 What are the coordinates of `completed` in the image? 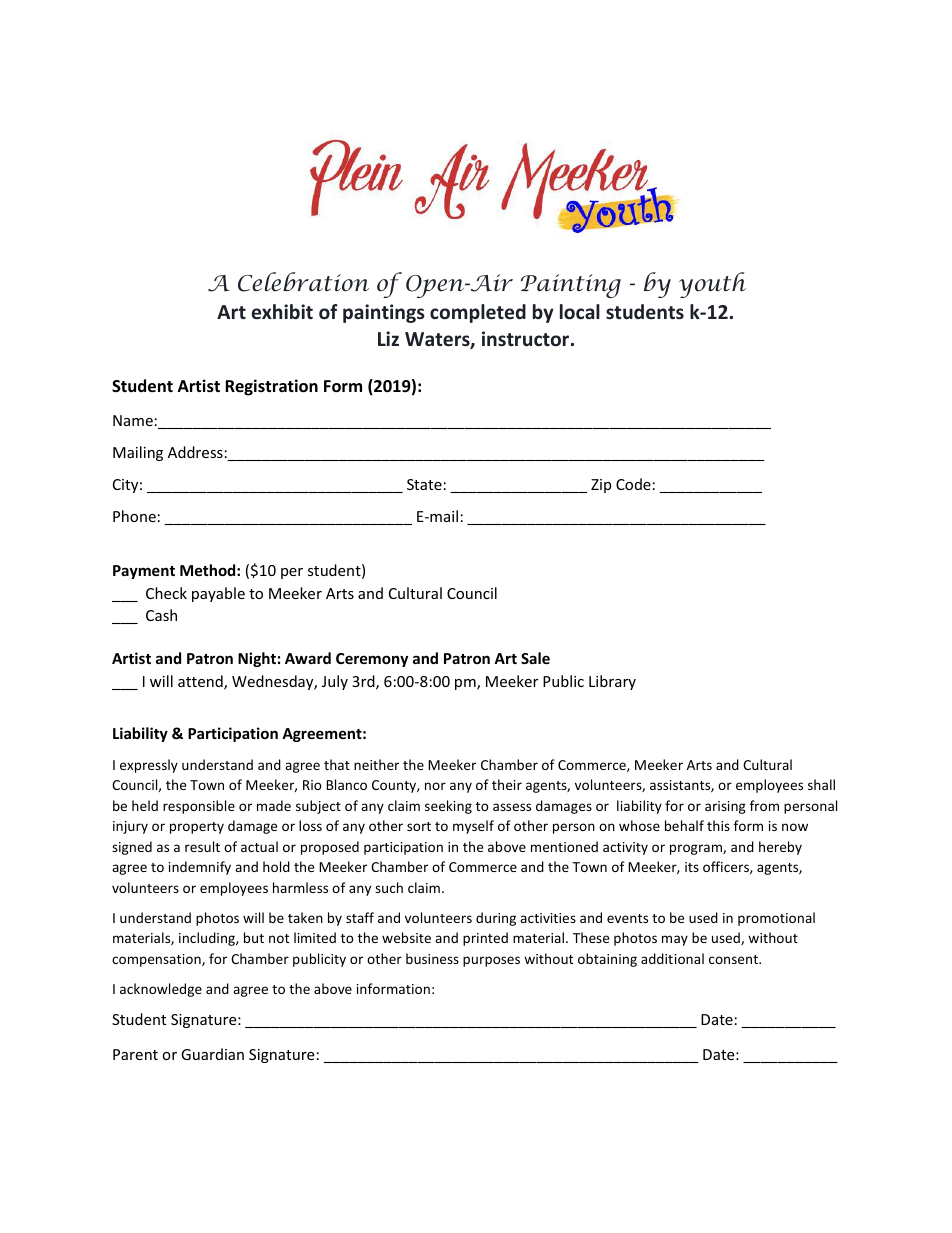 It's located at (478, 313).
